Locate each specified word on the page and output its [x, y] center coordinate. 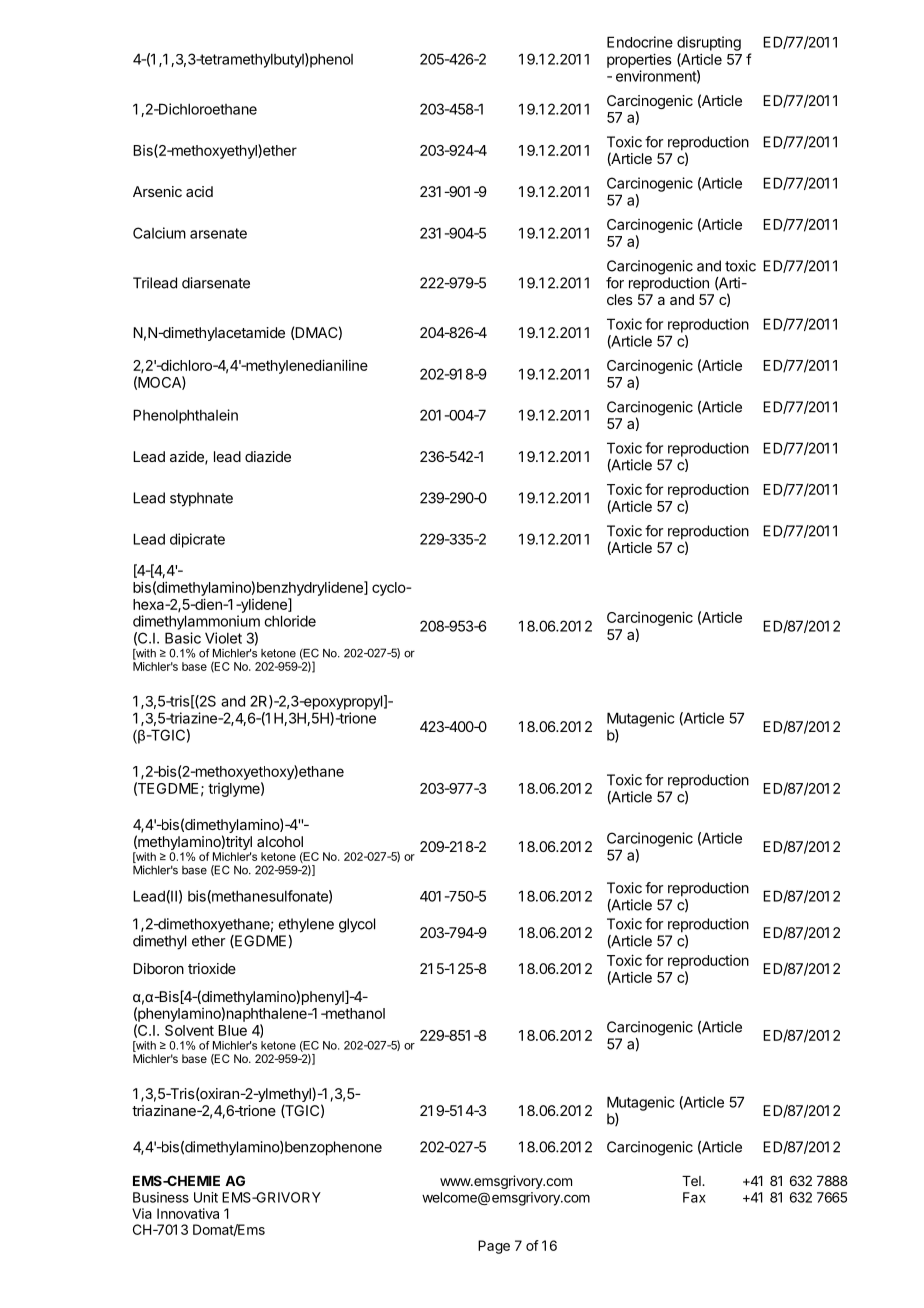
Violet [223, 638]
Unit [206, 1197]
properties [639, 60]
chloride [290, 621]
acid [199, 191]
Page [494, 1247]
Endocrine [640, 42]
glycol [357, 925]
